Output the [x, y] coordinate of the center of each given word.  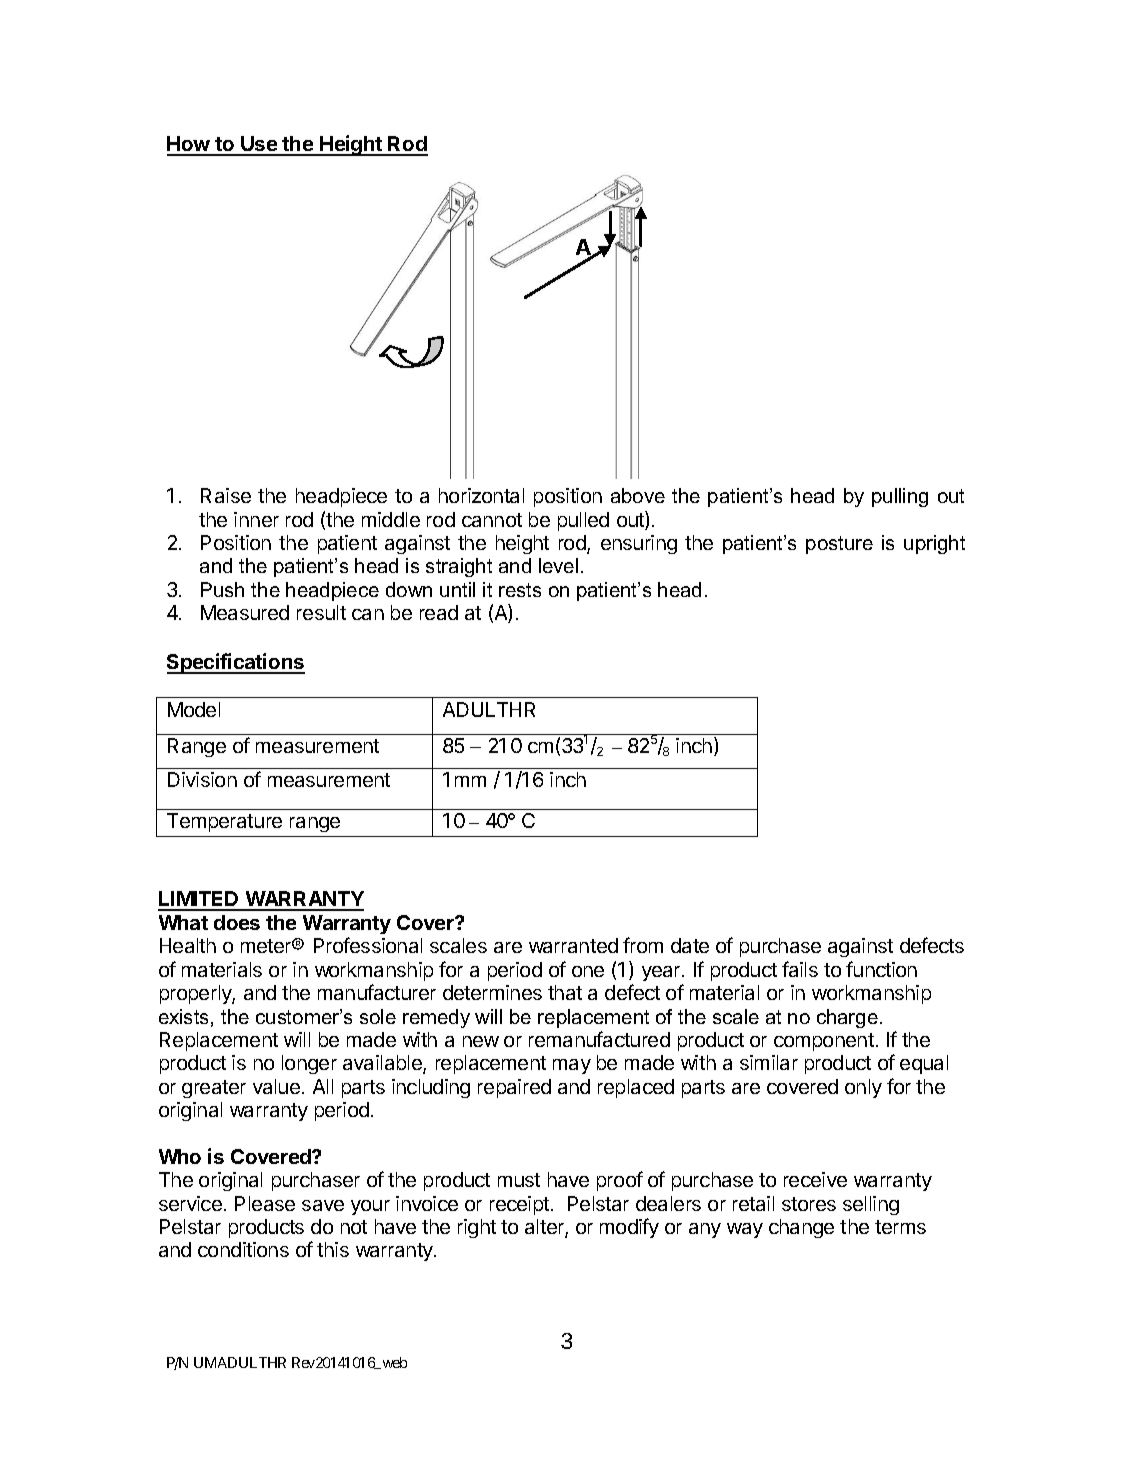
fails [800, 969]
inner [256, 519]
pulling [900, 497]
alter [545, 1228]
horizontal [481, 495]
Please [265, 1203]
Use [259, 145]
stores [809, 1204]
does [237, 922]
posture [839, 545]
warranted [573, 945]
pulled [583, 521]
